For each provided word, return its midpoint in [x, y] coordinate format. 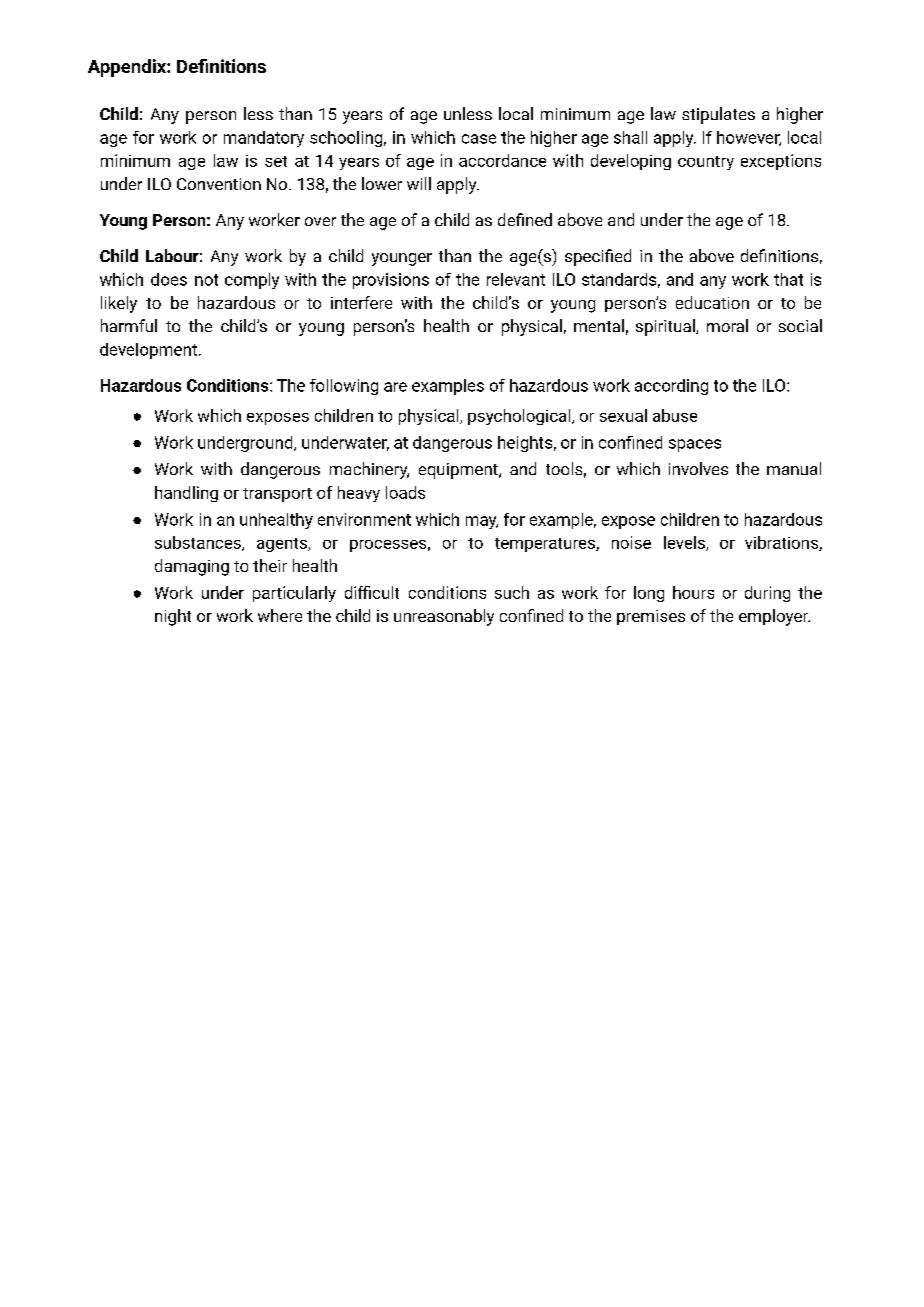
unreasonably [444, 617]
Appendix [128, 68]
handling [186, 494]
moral [727, 325]
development [148, 351]
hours [693, 592]
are [395, 387]
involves [698, 468]
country [706, 163]
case [479, 139]
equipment [459, 471]
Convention [219, 184]
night [173, 617]
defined [525, 219]
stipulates [718, 115]
